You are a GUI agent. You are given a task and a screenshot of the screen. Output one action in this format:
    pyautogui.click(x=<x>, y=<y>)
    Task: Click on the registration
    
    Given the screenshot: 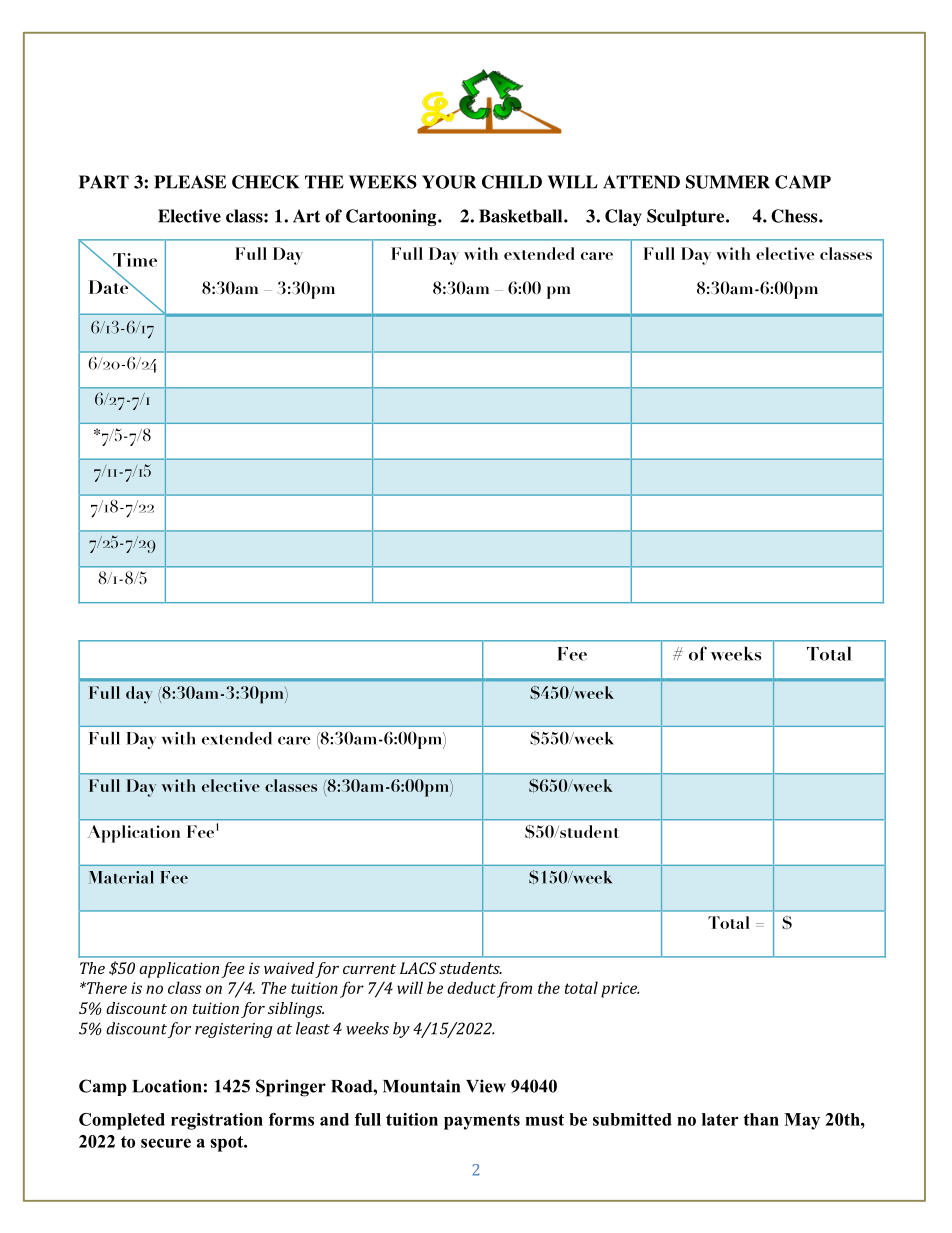 What is the action you would take?
    pyautogui.click(x=217, y=1121)
